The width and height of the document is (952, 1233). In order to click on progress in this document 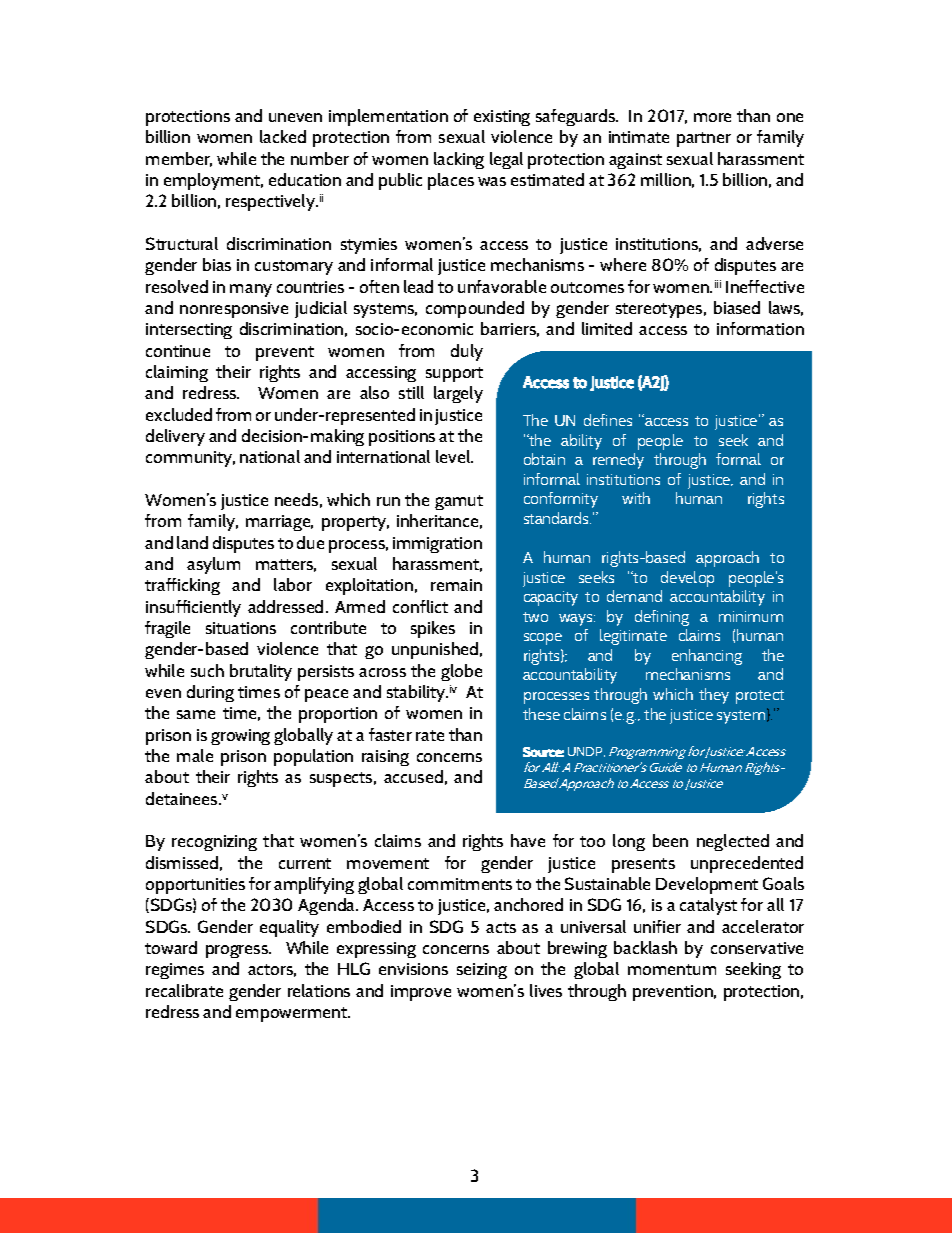, I will do `click(238, 951)`.
